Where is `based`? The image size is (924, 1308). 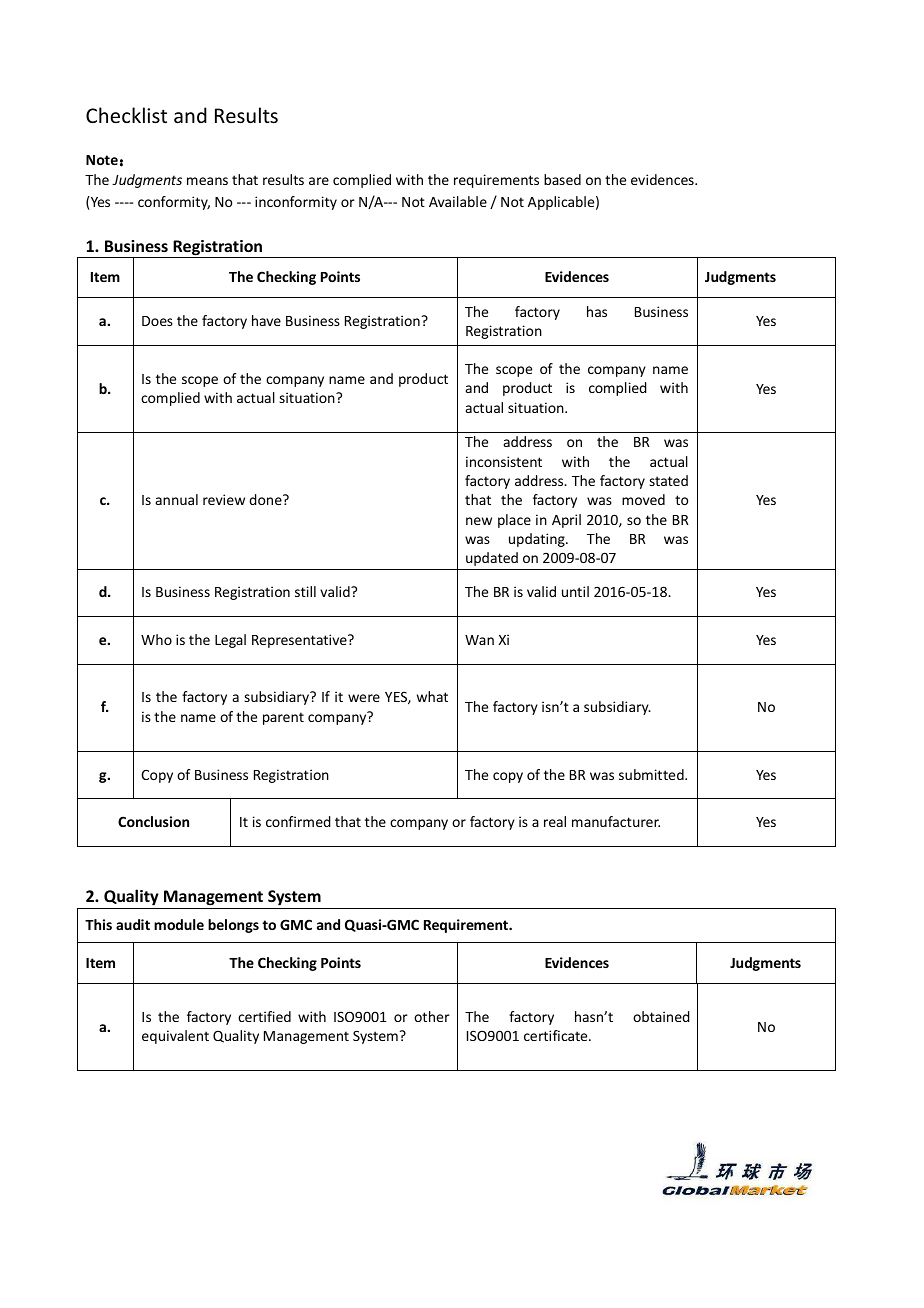
based is located at coordinates (562, 179).
